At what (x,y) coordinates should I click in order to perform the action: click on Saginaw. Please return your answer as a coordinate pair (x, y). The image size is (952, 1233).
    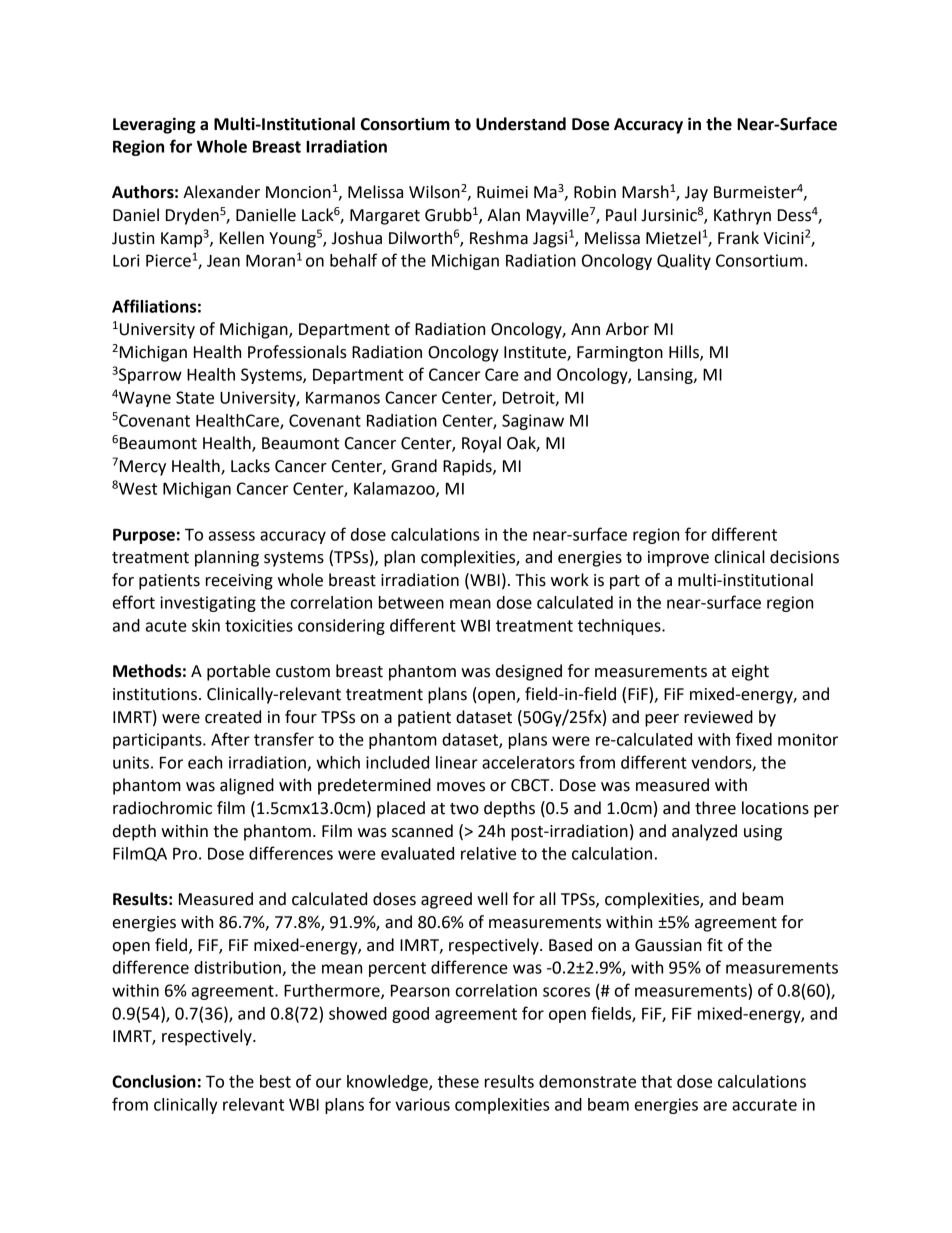
    Looking at the image, I should click on (533, 422).
